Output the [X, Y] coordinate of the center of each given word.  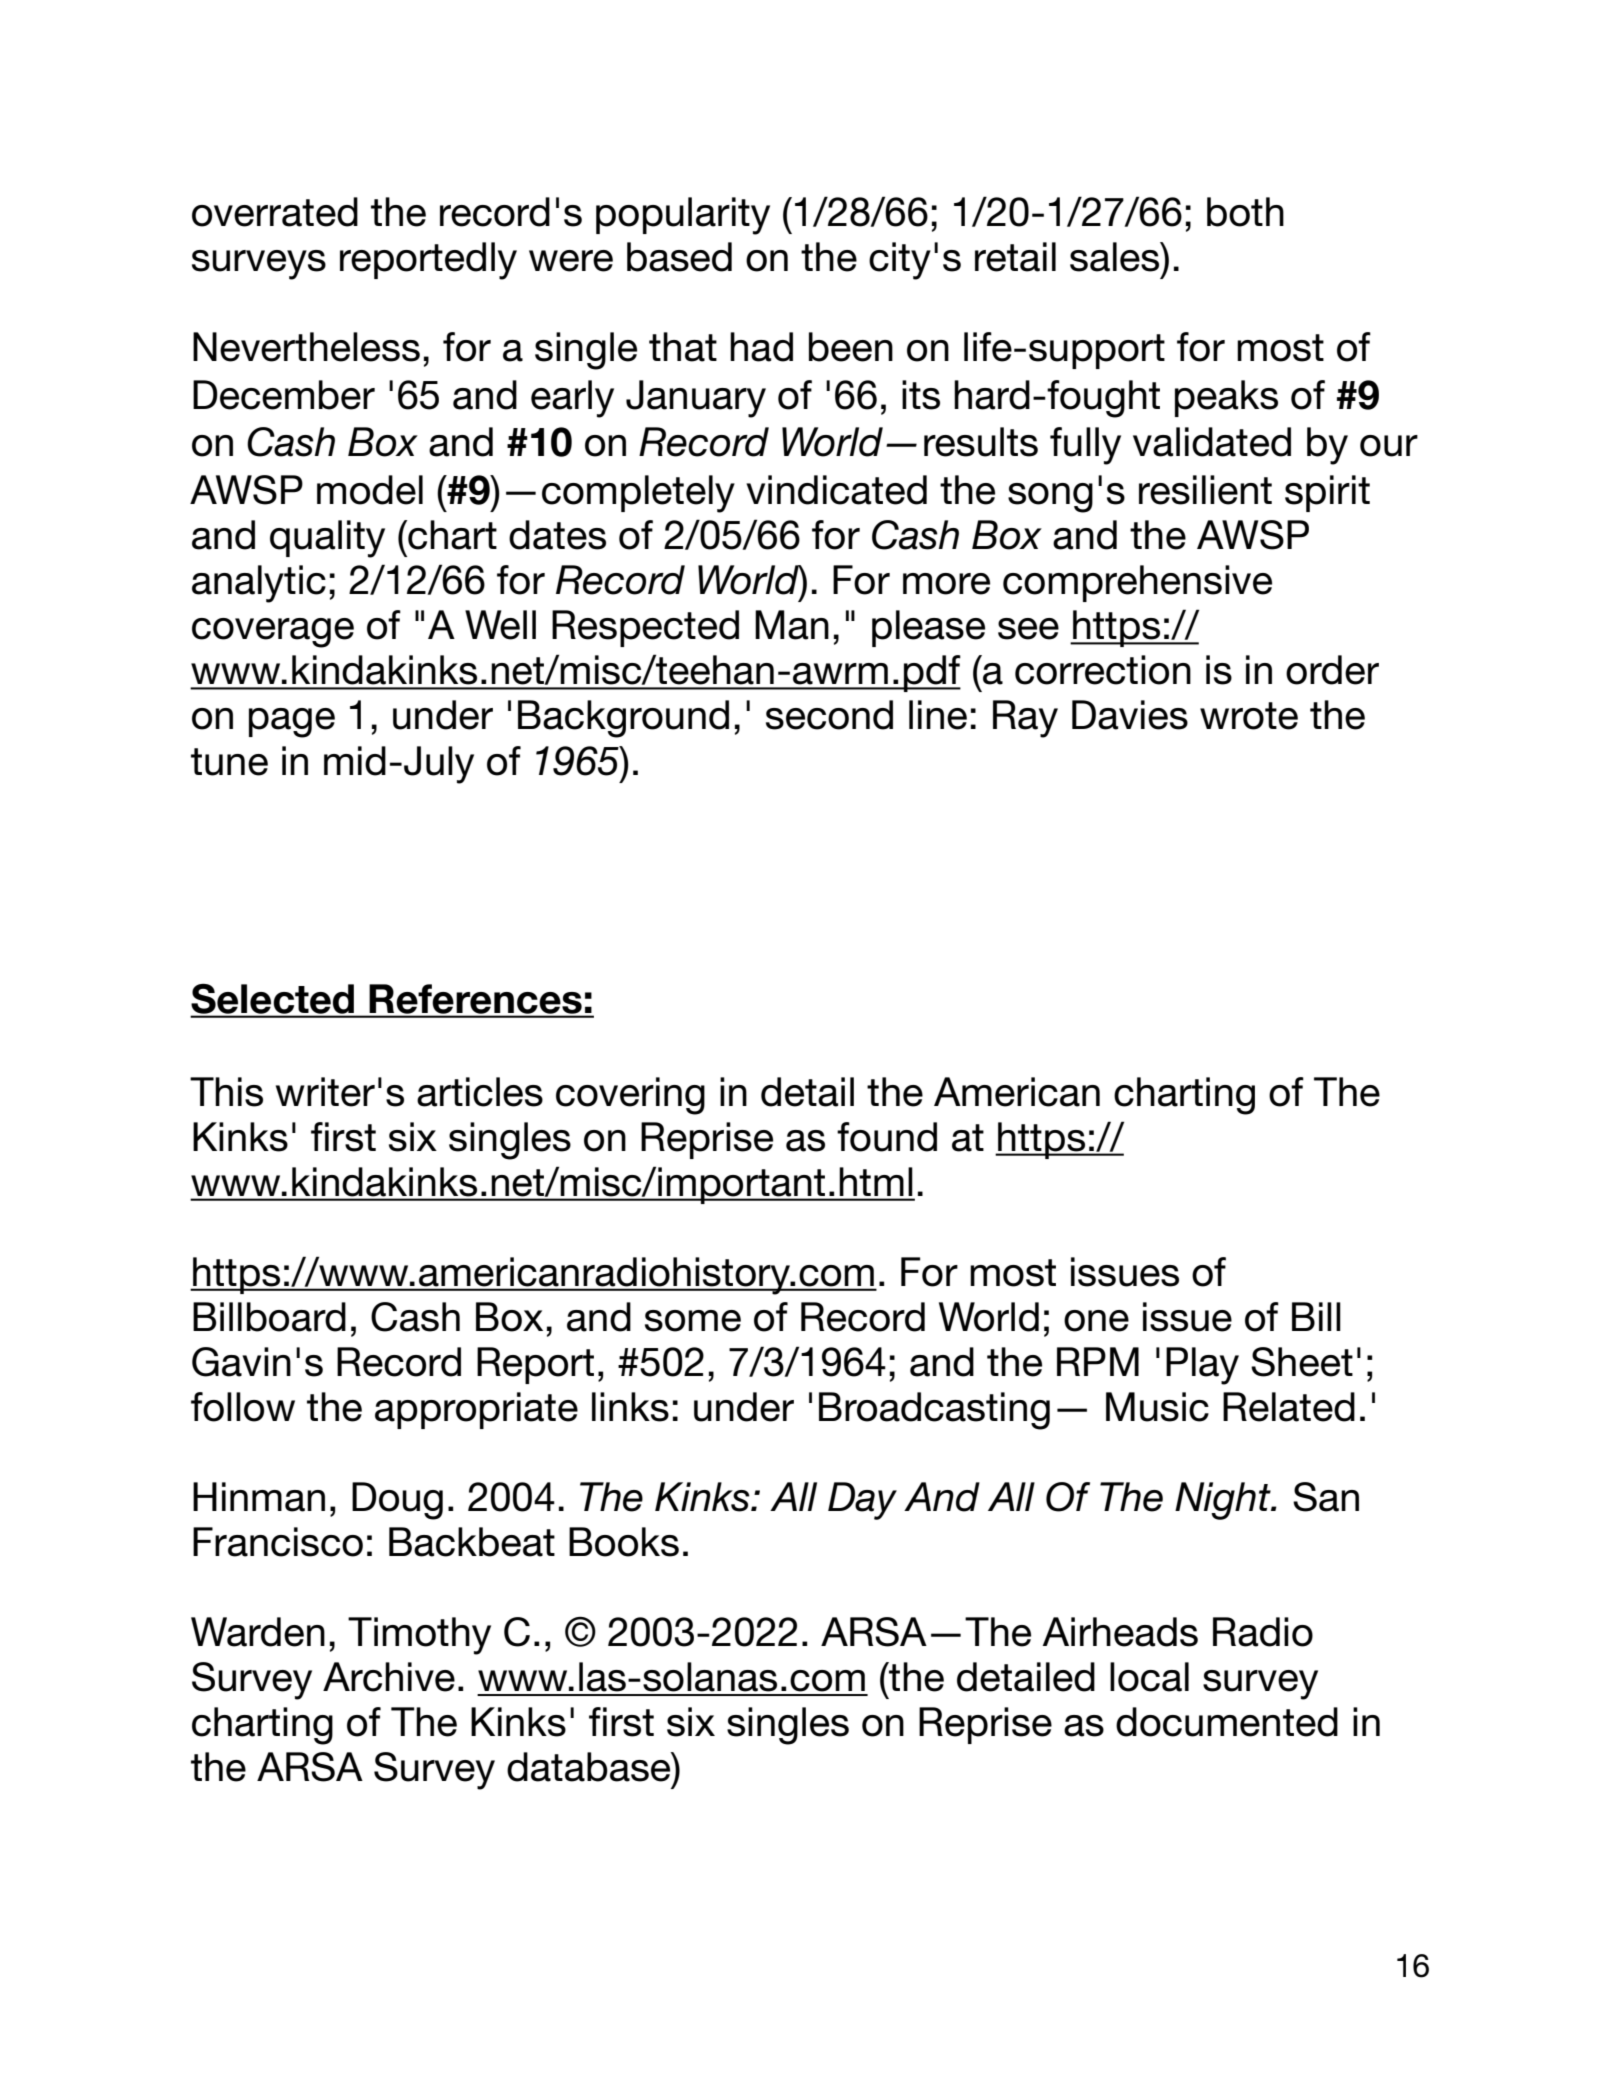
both [1245, 212]
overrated [275, 212]
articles [480, 1092]
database [590, 1767]
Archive [389, 1677]
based [679, 257]
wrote [1249, 716]
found [887, 1137]
